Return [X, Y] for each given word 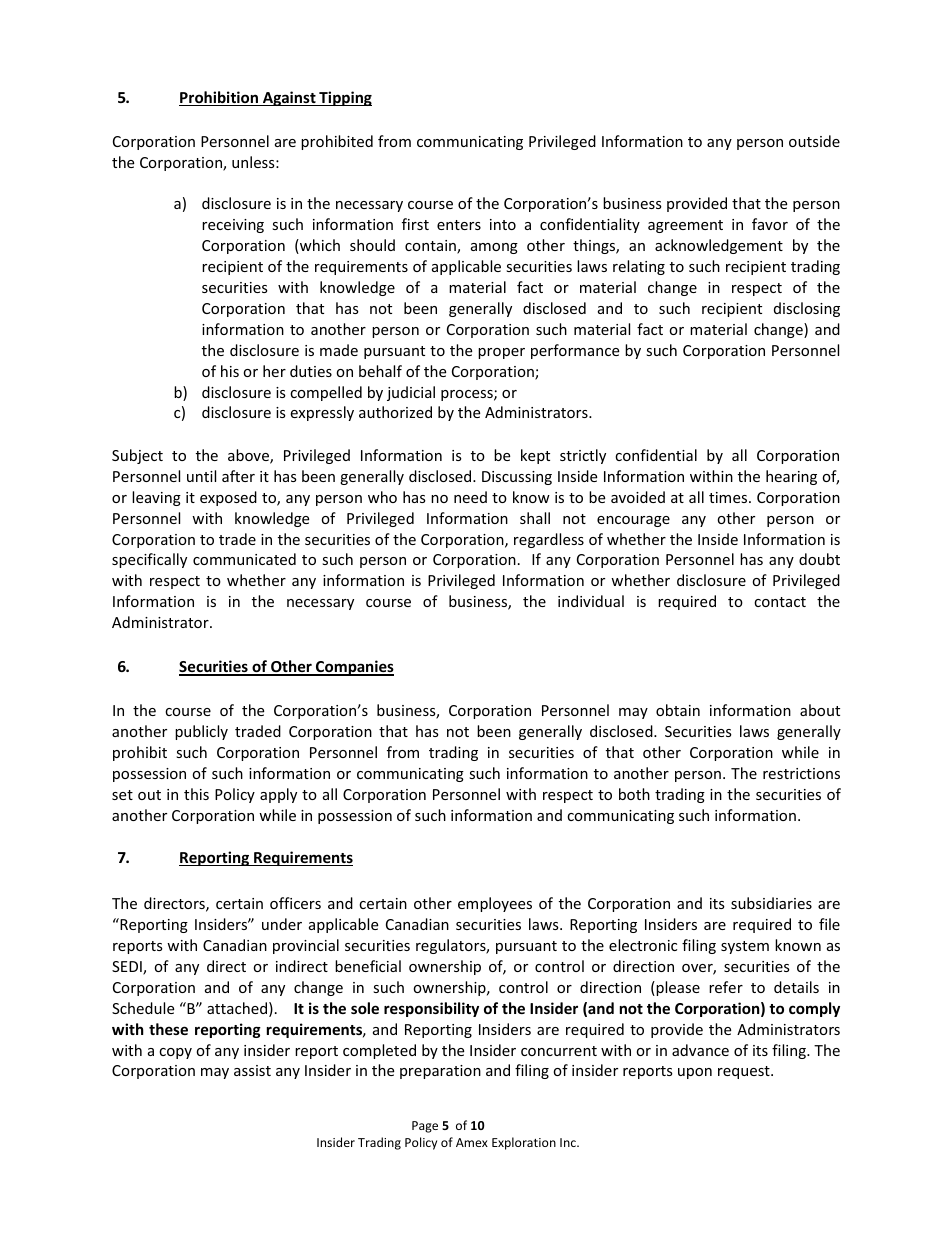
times [729, 497]
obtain [678, 710]
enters [459, 225]
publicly [201, 732]
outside [814, 141]
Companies [354, 668]
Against [289, 98]
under [282, 924]
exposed [228, 498]
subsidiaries [771, 903]
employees [495, 904]
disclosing [807, 309]
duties [311, 371]
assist [252, 1070]
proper [501, 353]
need [470, 497]
